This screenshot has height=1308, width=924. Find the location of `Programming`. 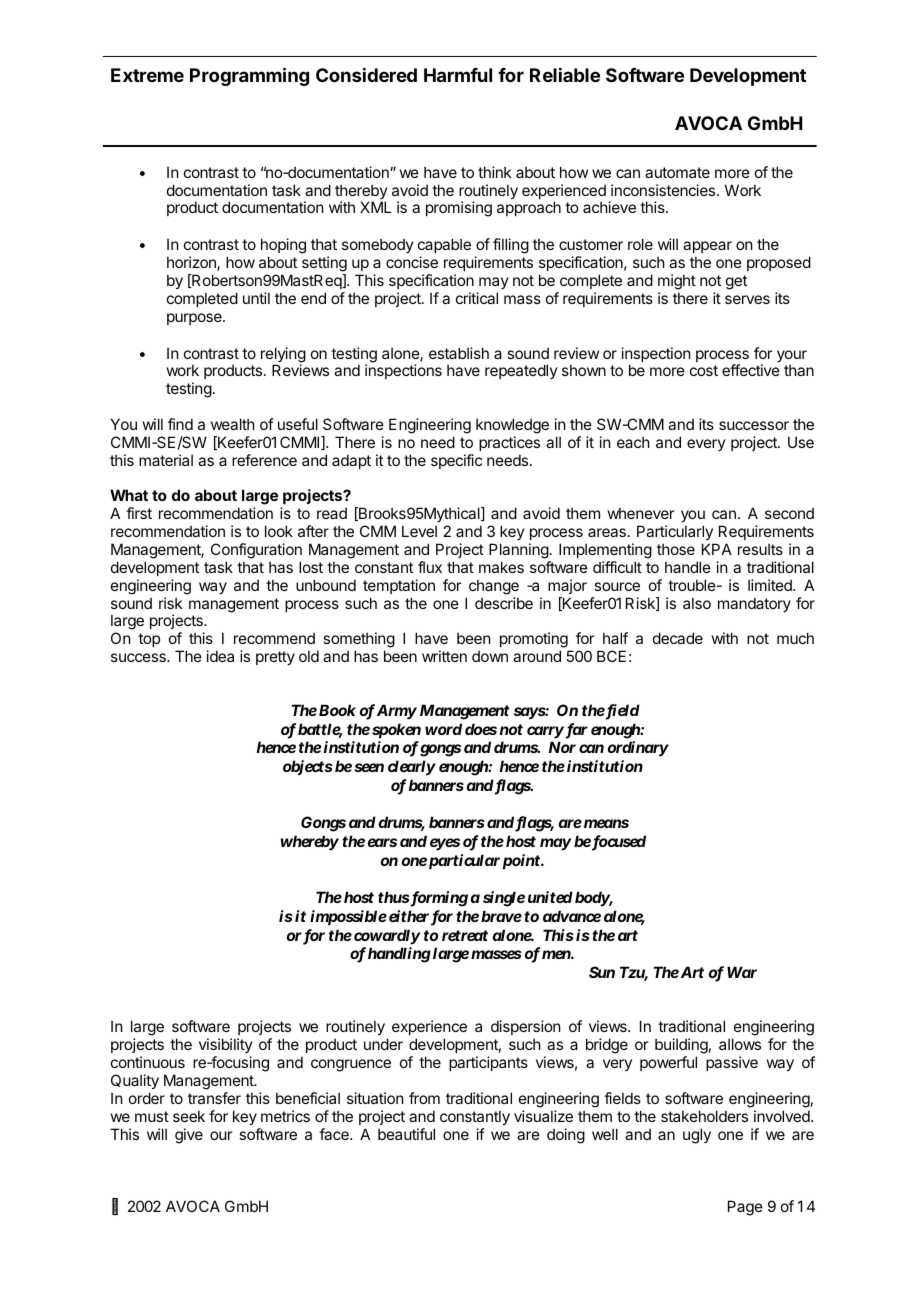

Programming is located at coordinates (249, 76).
